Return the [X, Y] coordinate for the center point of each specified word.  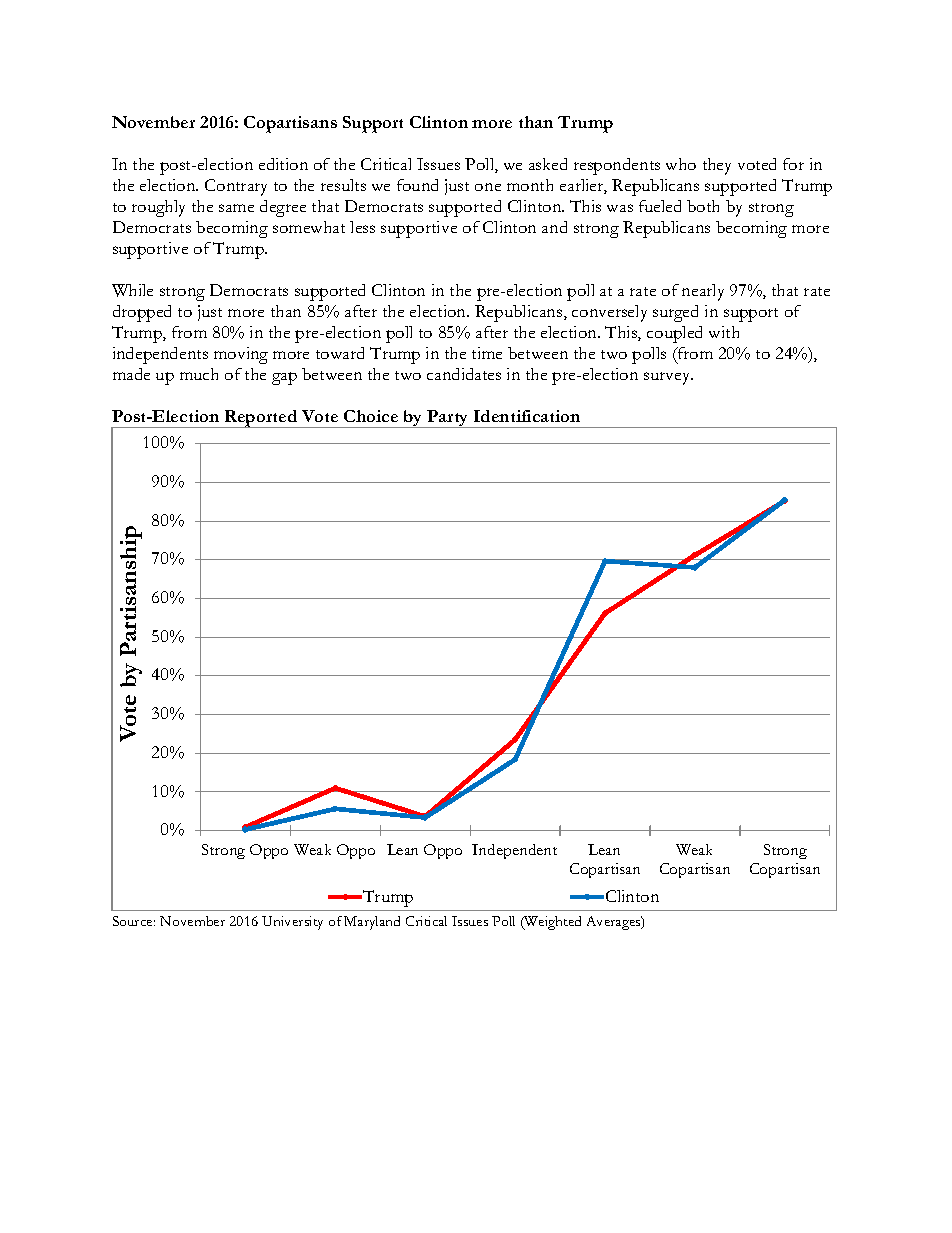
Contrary [236, 187]
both [703, 206]
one [488, 187]
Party [448, 419]
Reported [261, 419]
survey [668, 378]
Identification [527, 416]
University [292, 923]
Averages [615, 923]
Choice [371, 416]
